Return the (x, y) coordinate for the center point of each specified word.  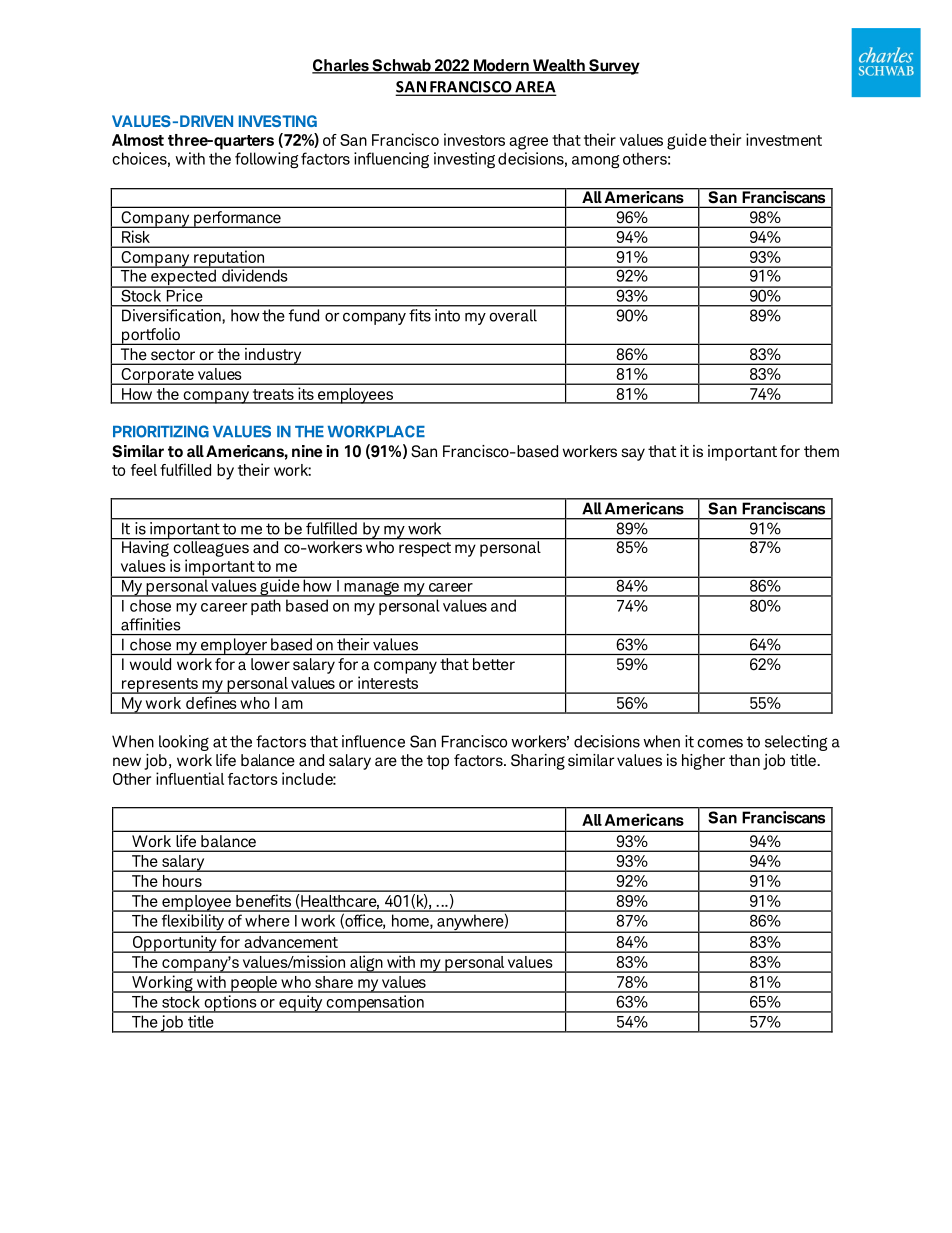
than (744, 760)
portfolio (150, 336)
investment (784, 139)
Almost (138, 140)
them (821, 451)
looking (184, 743)
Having (145, 547)
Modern (501, 66)
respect (425, 549)
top (438, 762)
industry (273, 356)
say (633, 454)
